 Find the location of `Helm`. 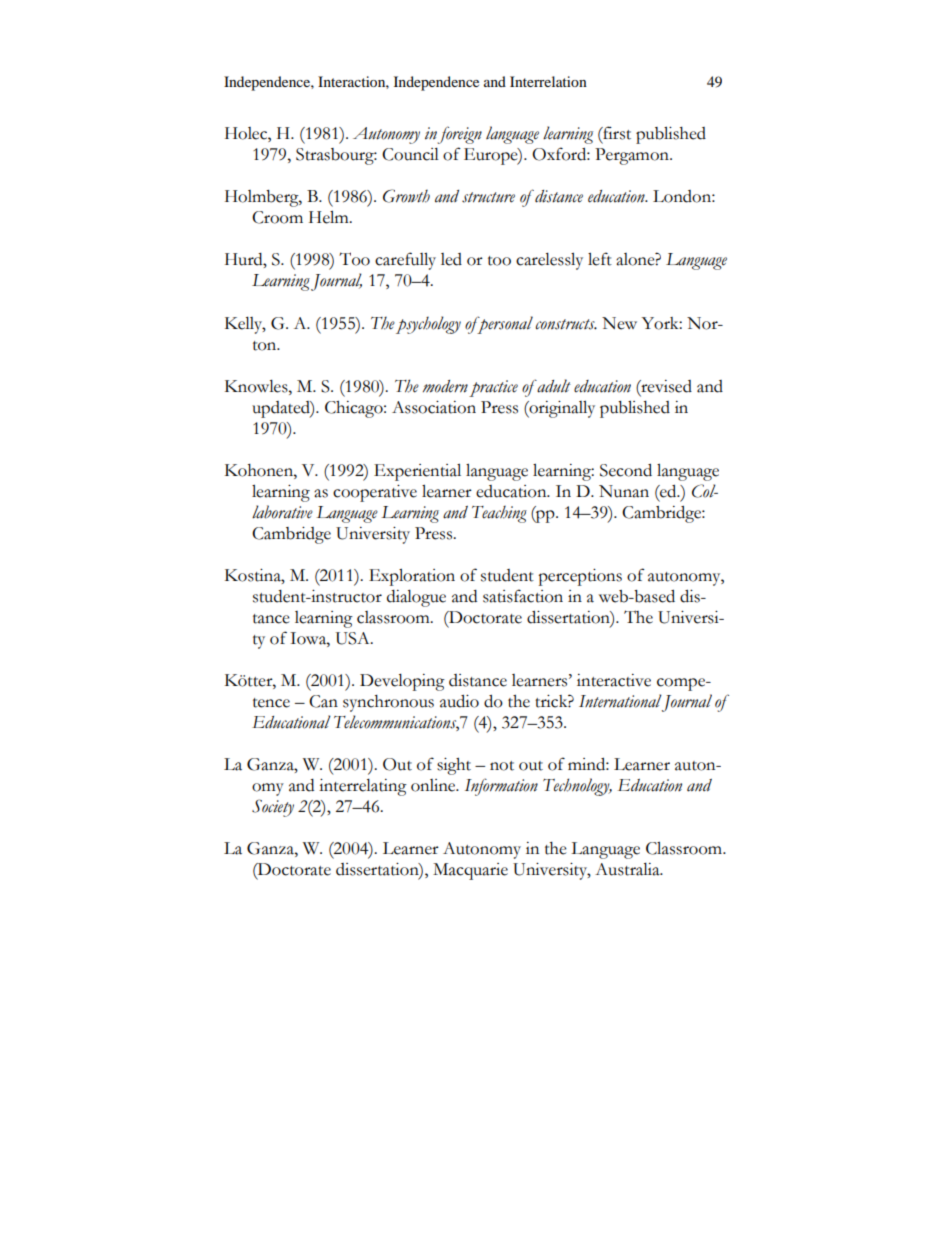

Helm is located at coordinates (330, 217).
